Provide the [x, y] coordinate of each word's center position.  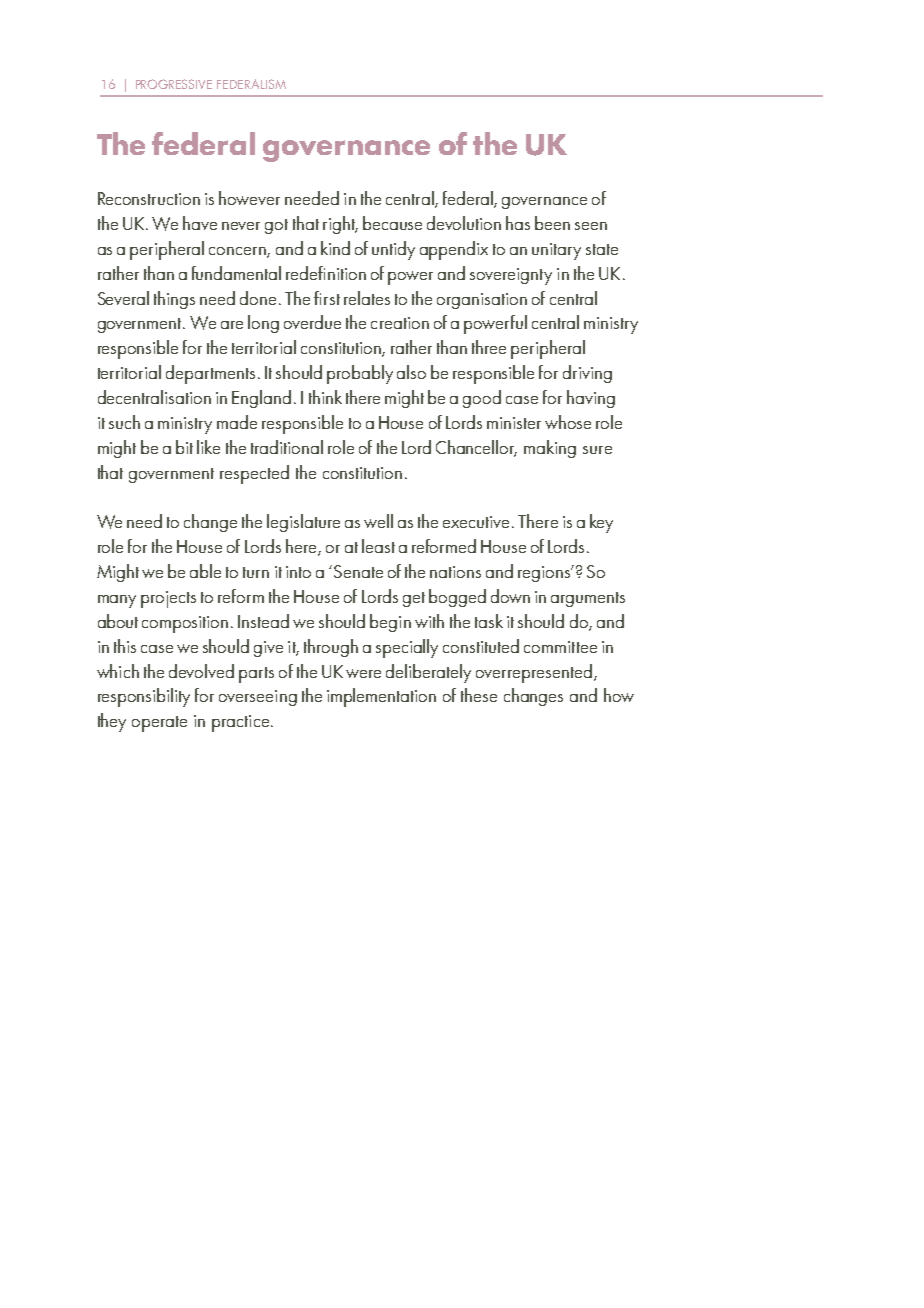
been [552, 223]
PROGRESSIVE [174, 84]
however [249, 198]
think [325, 397]
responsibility [144, 697]
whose [568, 422]
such [124, 422]
